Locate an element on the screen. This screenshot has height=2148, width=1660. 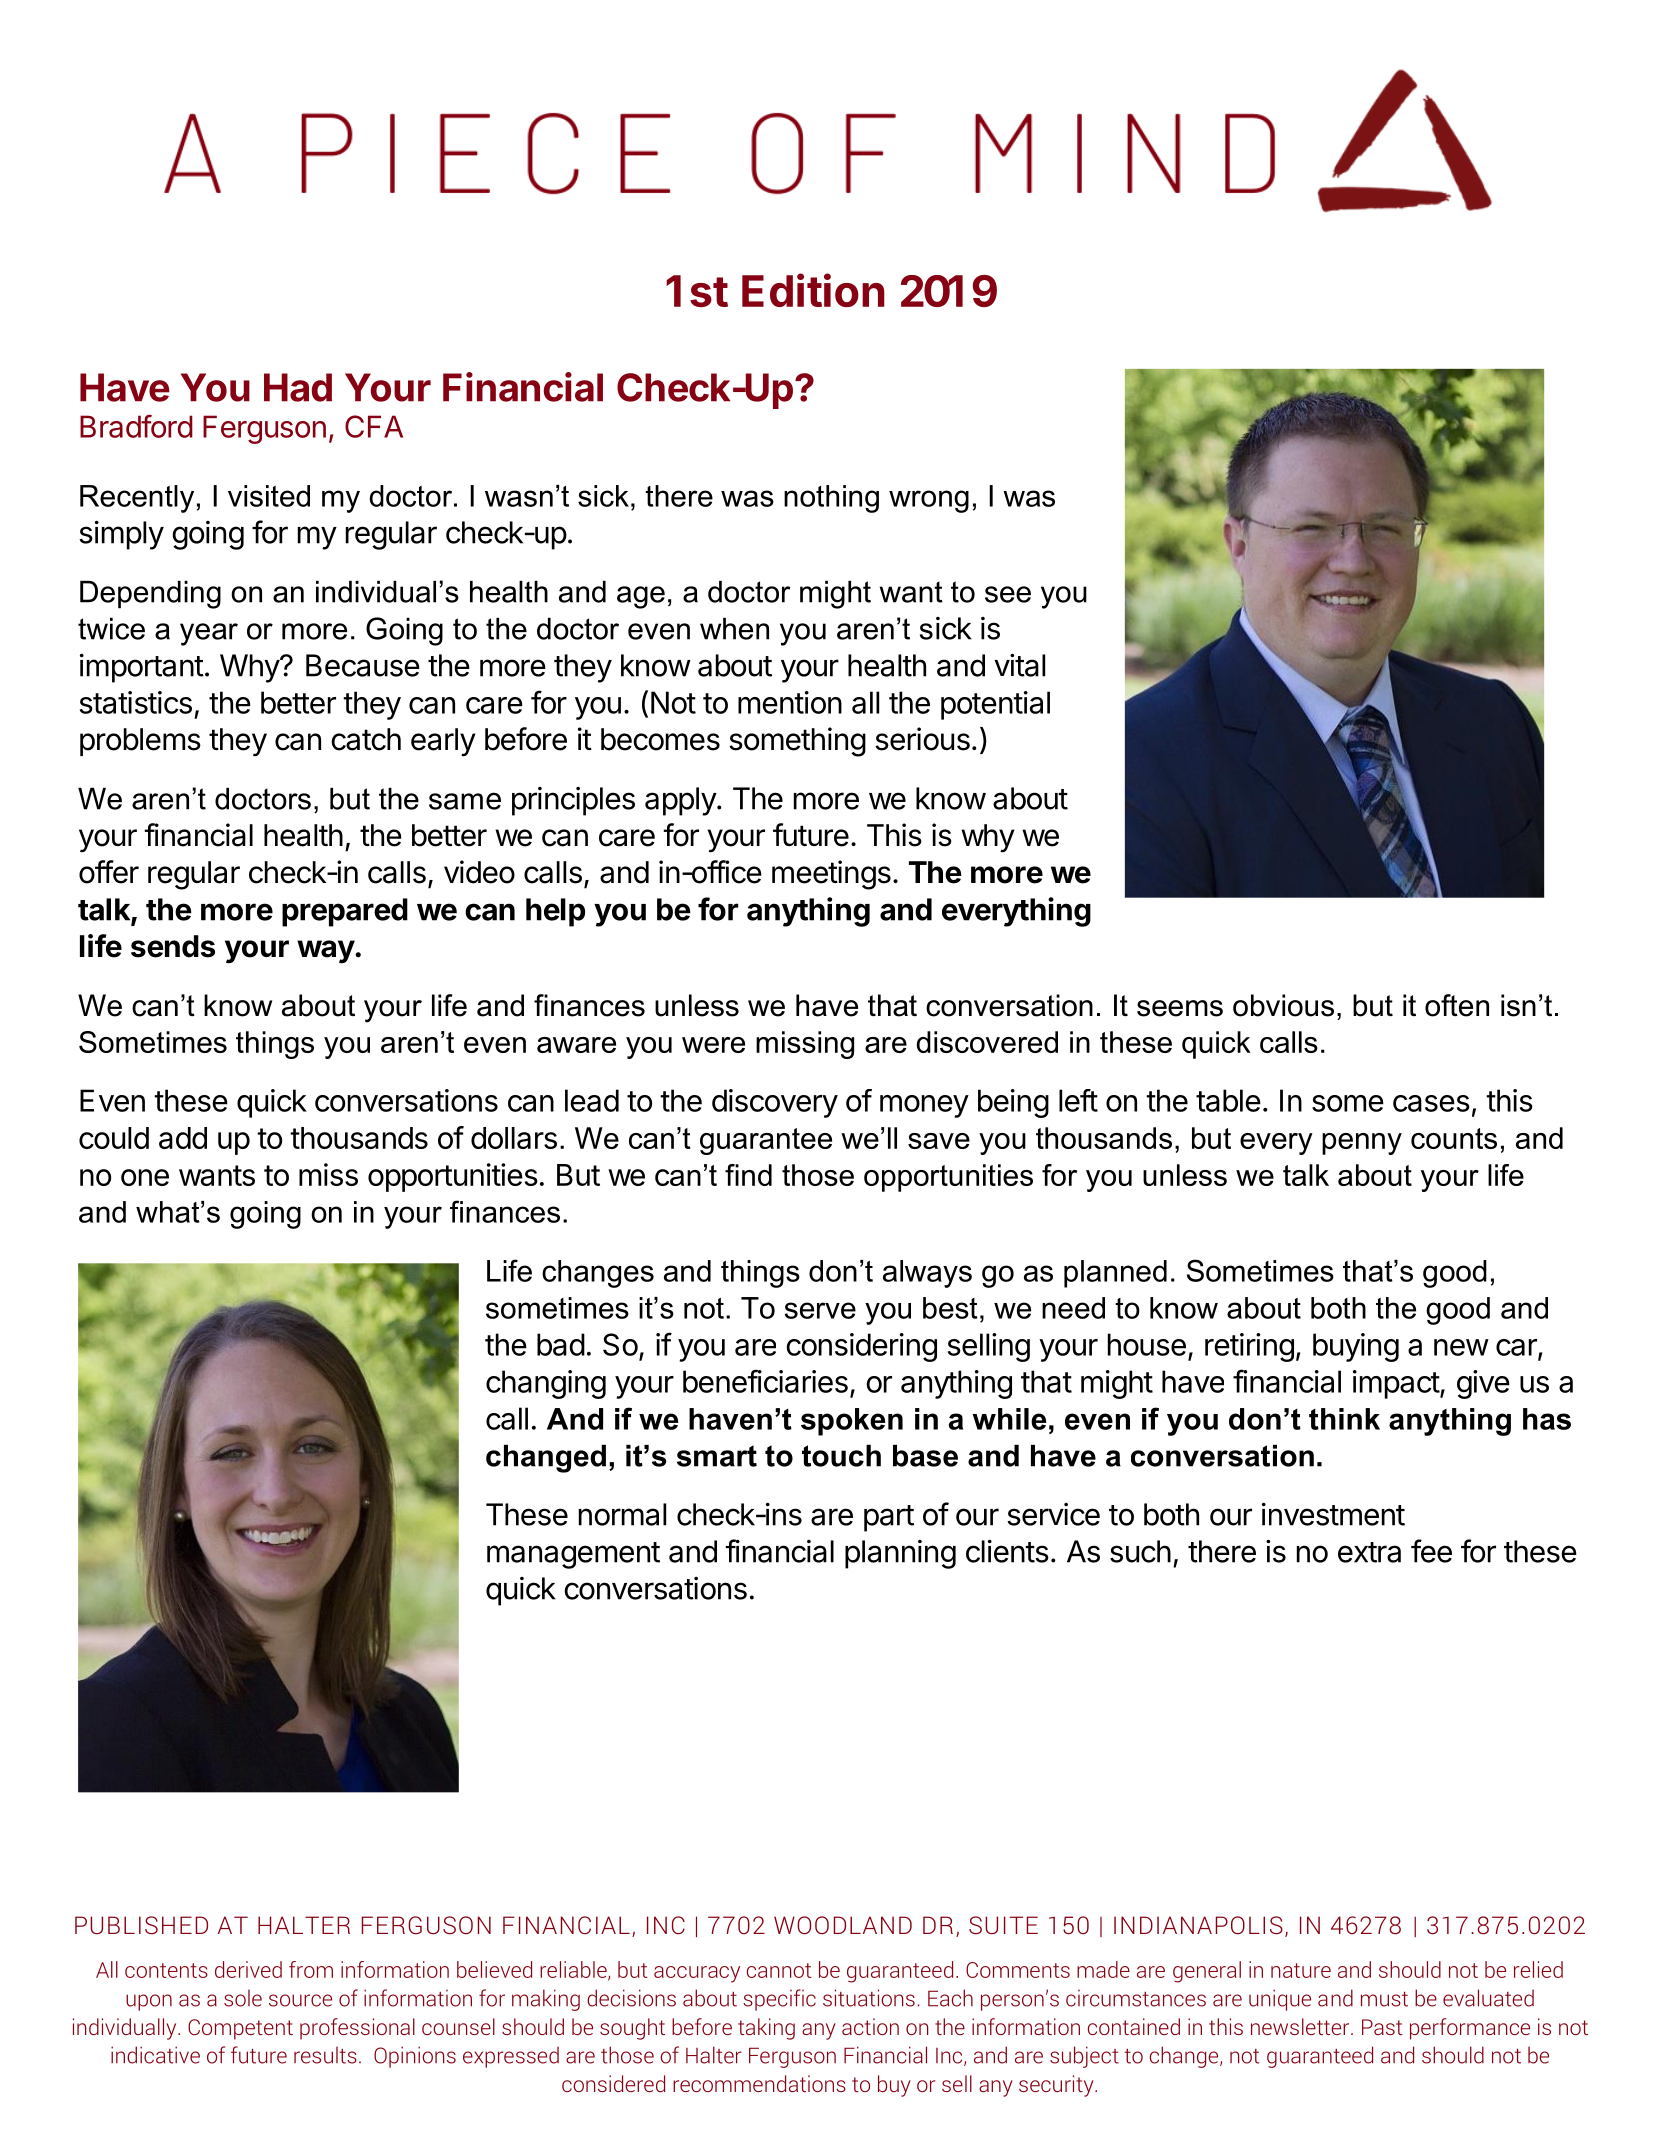
add is located at coordinates (183, 1138).
